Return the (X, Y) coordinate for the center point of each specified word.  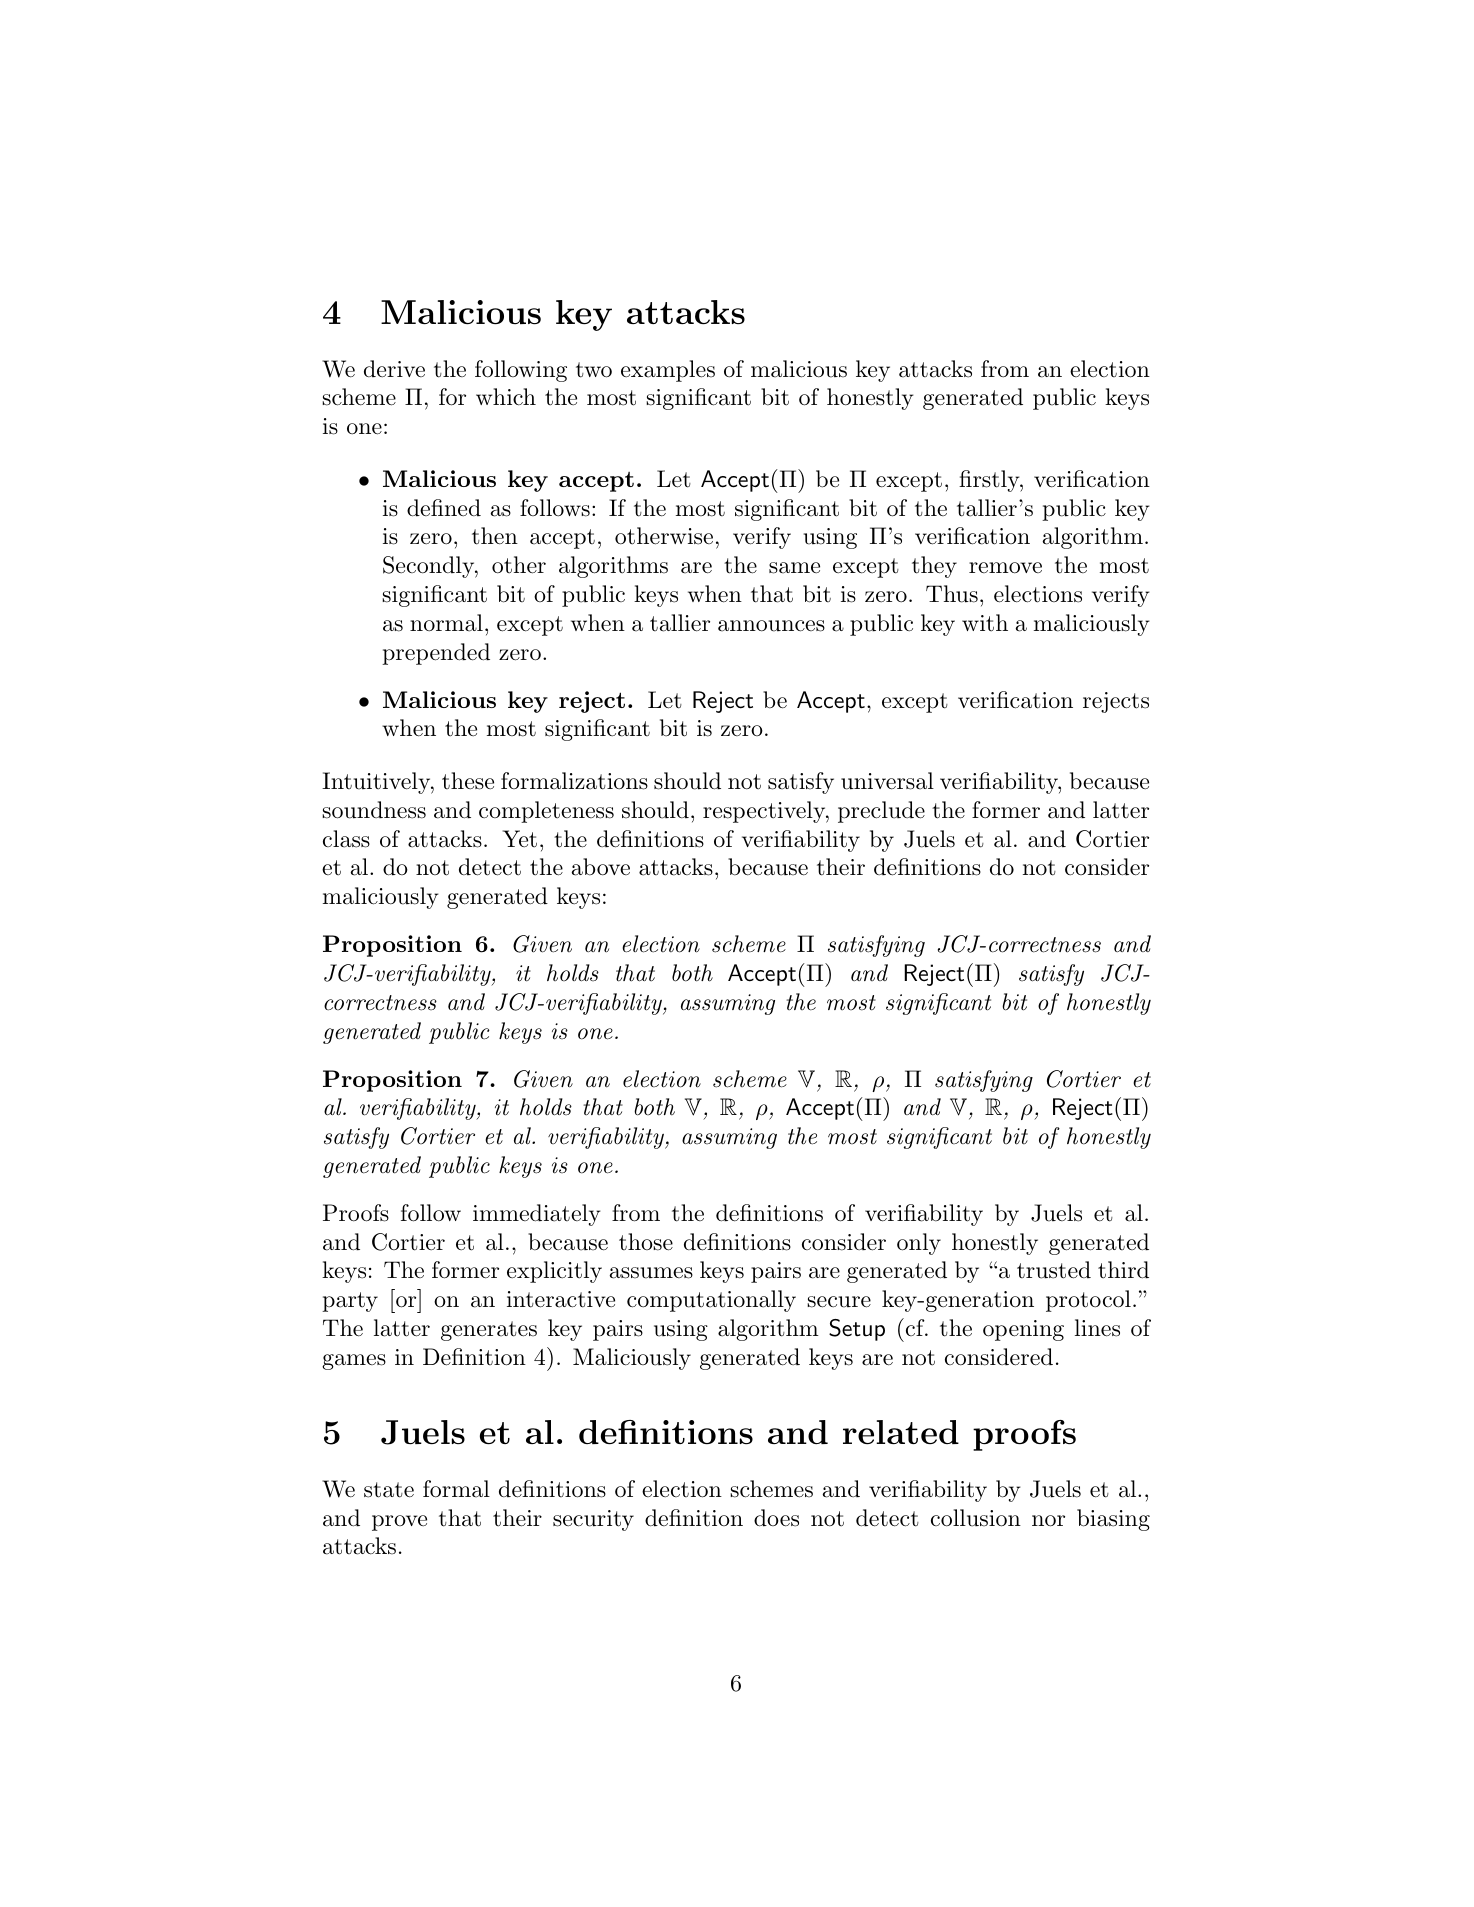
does (776, 1518)
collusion (976, 1518)
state (389, 1490)
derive (394, 369)
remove (1005, 568)
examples (668, 371)
